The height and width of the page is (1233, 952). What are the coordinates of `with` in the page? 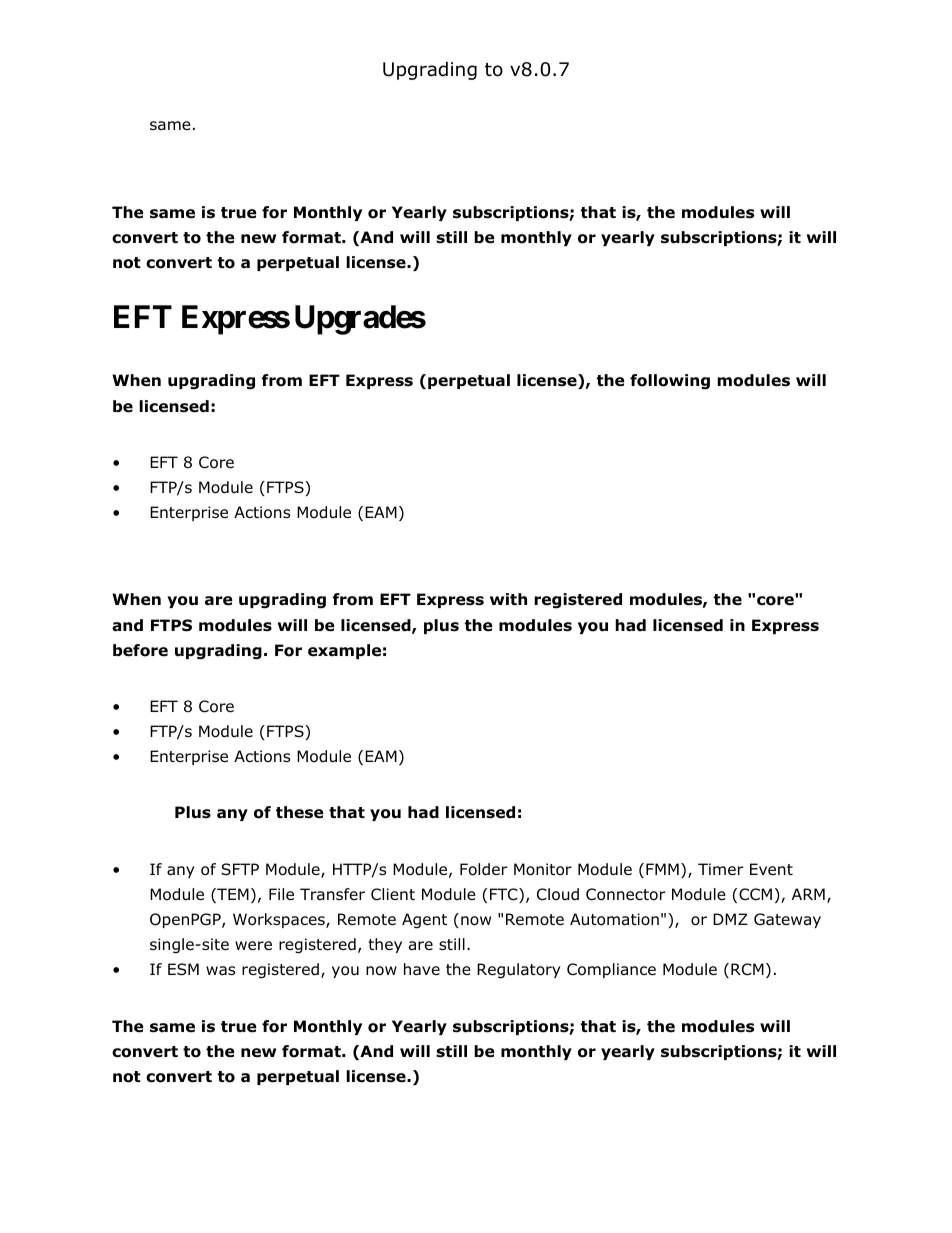 It's located at (508, 599).
